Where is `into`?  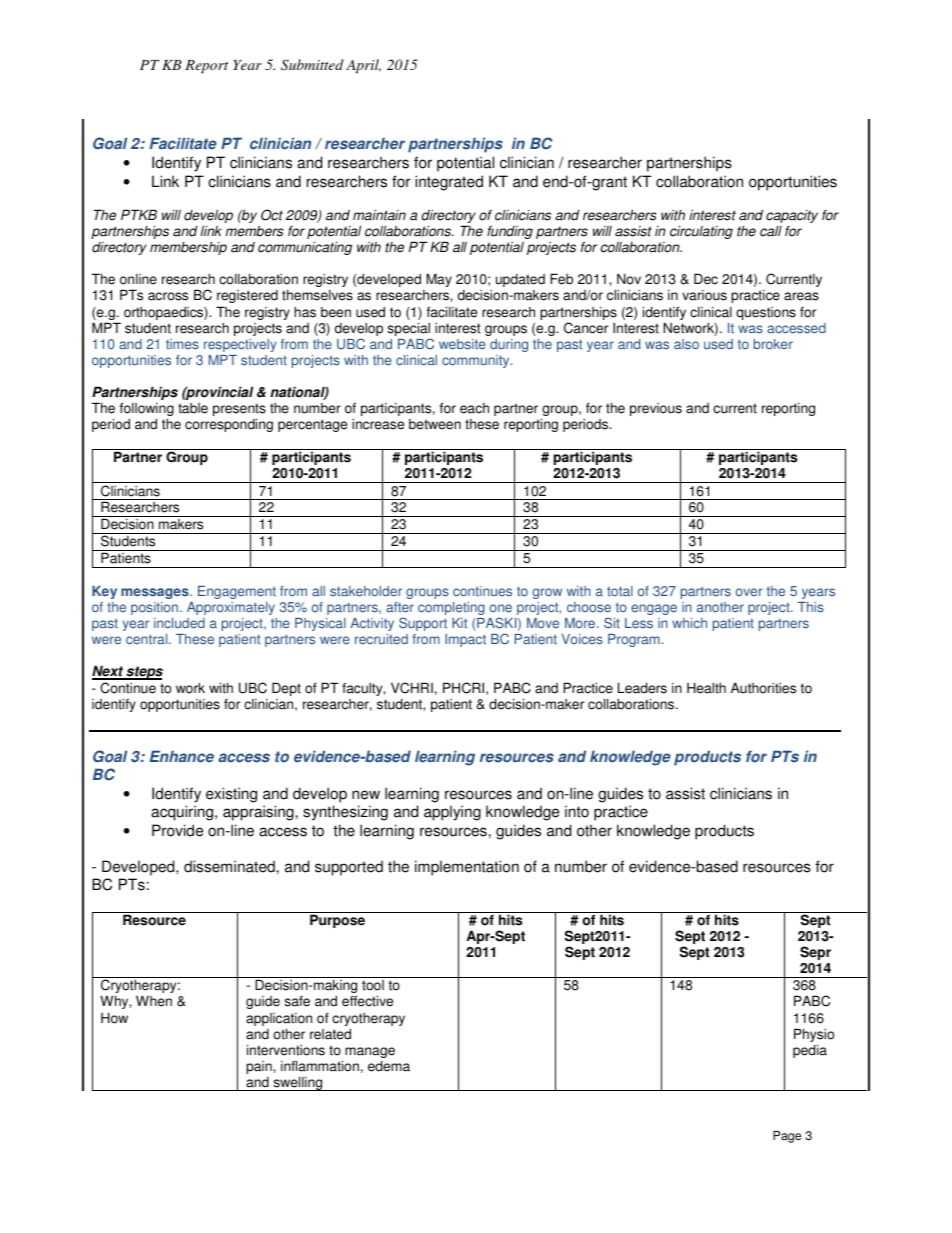
into is located at coordinates (577, 811).
